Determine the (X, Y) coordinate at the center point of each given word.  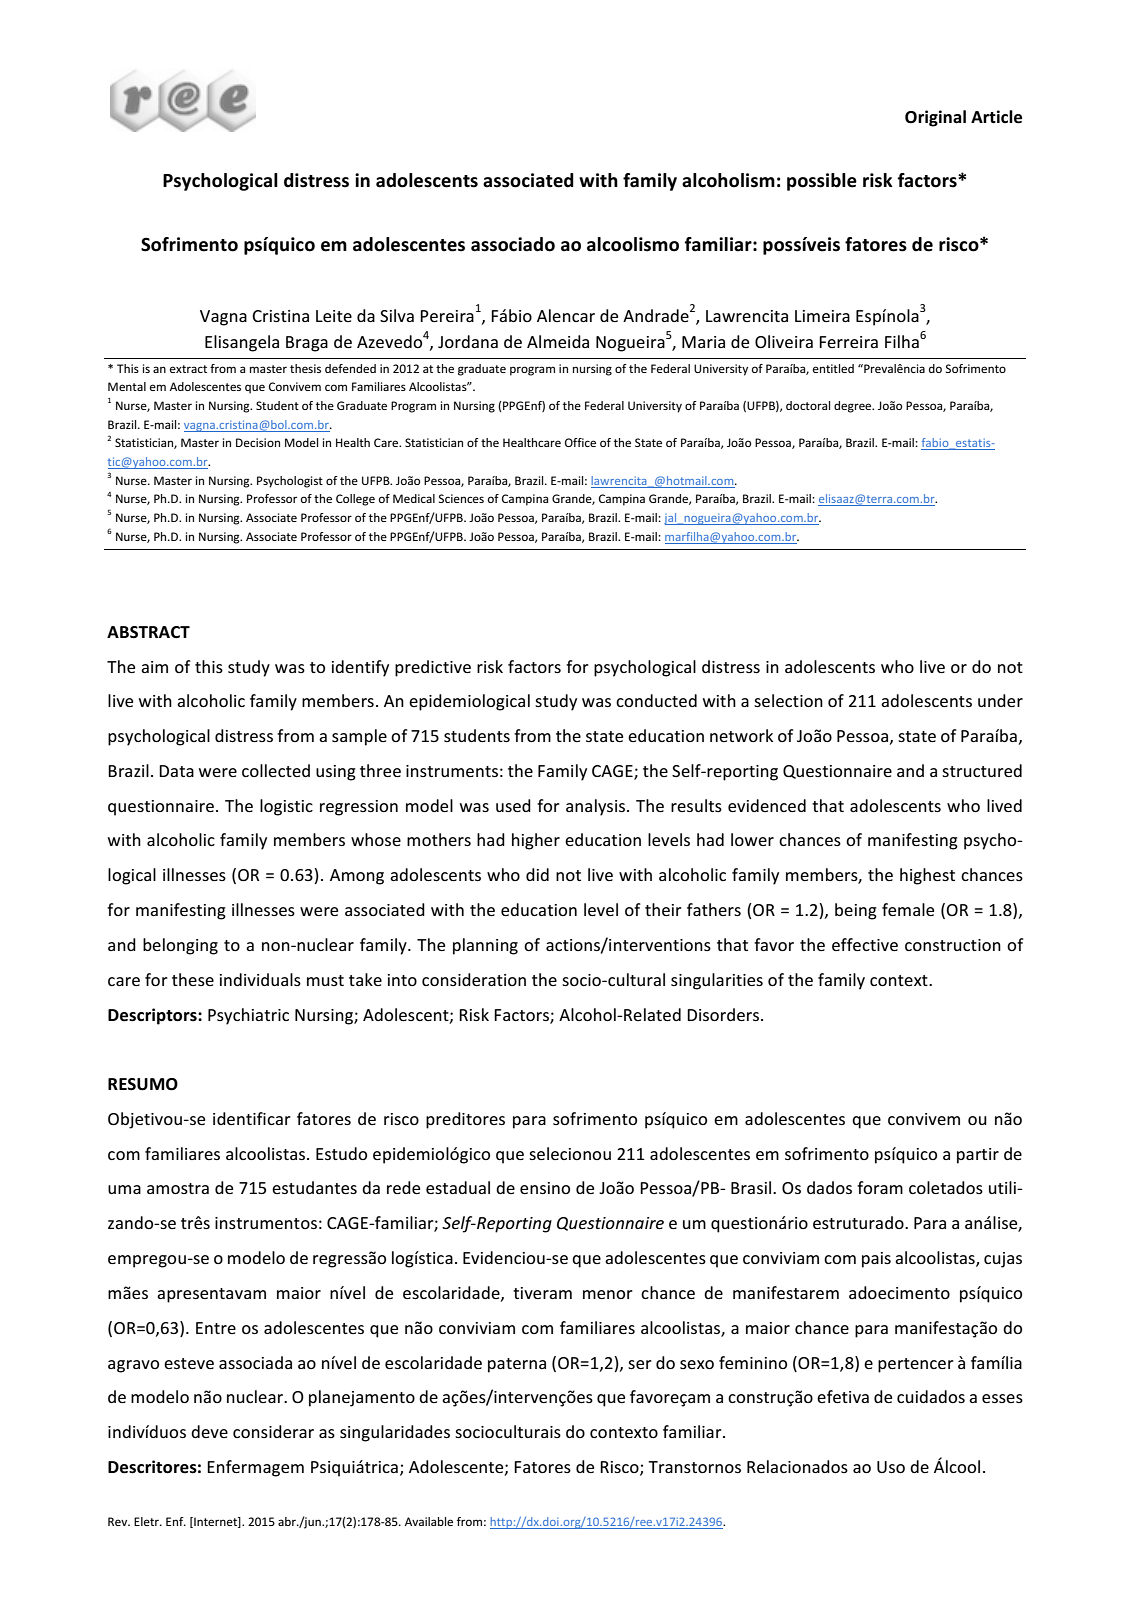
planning (485, 946)
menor (608, 1294)
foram (880, 1187)
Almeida (558, 341)
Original (935, 118)
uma (124, 1189)
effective (865, 944)
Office (580, 442)
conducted (656, 700)
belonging (180, 946)
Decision (258, 442)
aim (154, 667)
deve (209, 1431)
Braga (307, 344)
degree (854, 407)
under (1000, 700)
